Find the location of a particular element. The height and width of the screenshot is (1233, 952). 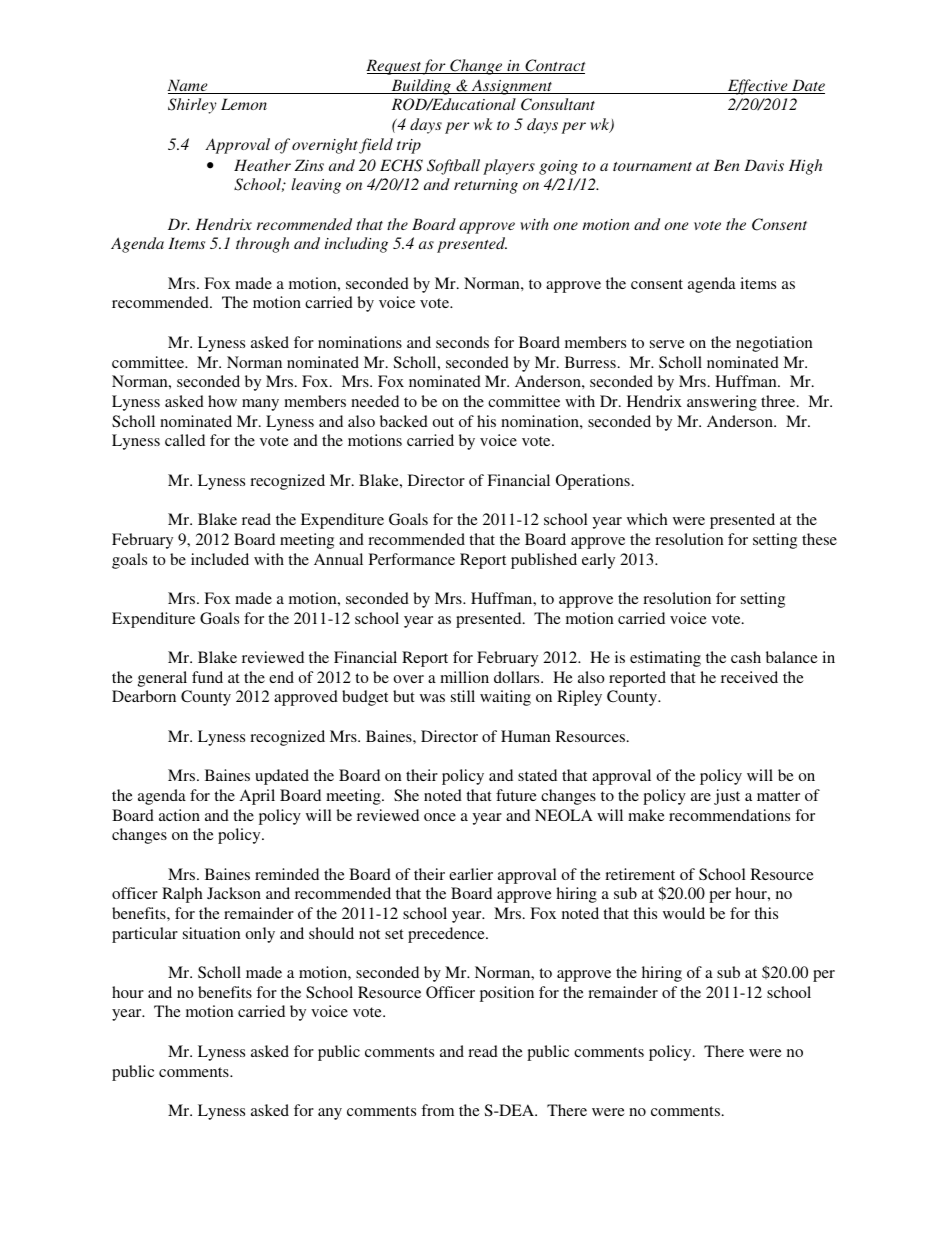

through is located at coordinates (262, 245).
